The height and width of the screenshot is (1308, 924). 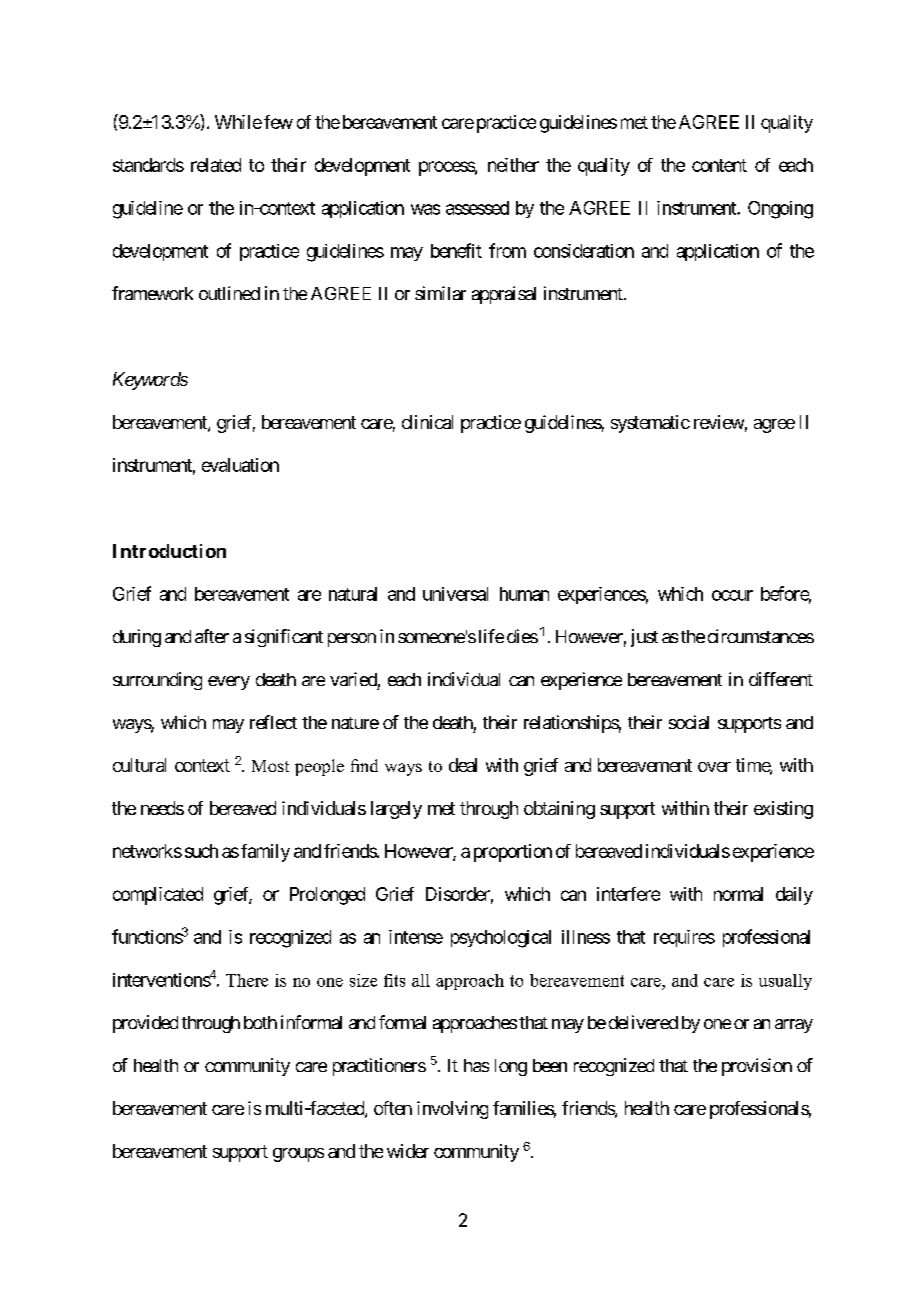 I want to click on both, so click(x=260, y=1022).
